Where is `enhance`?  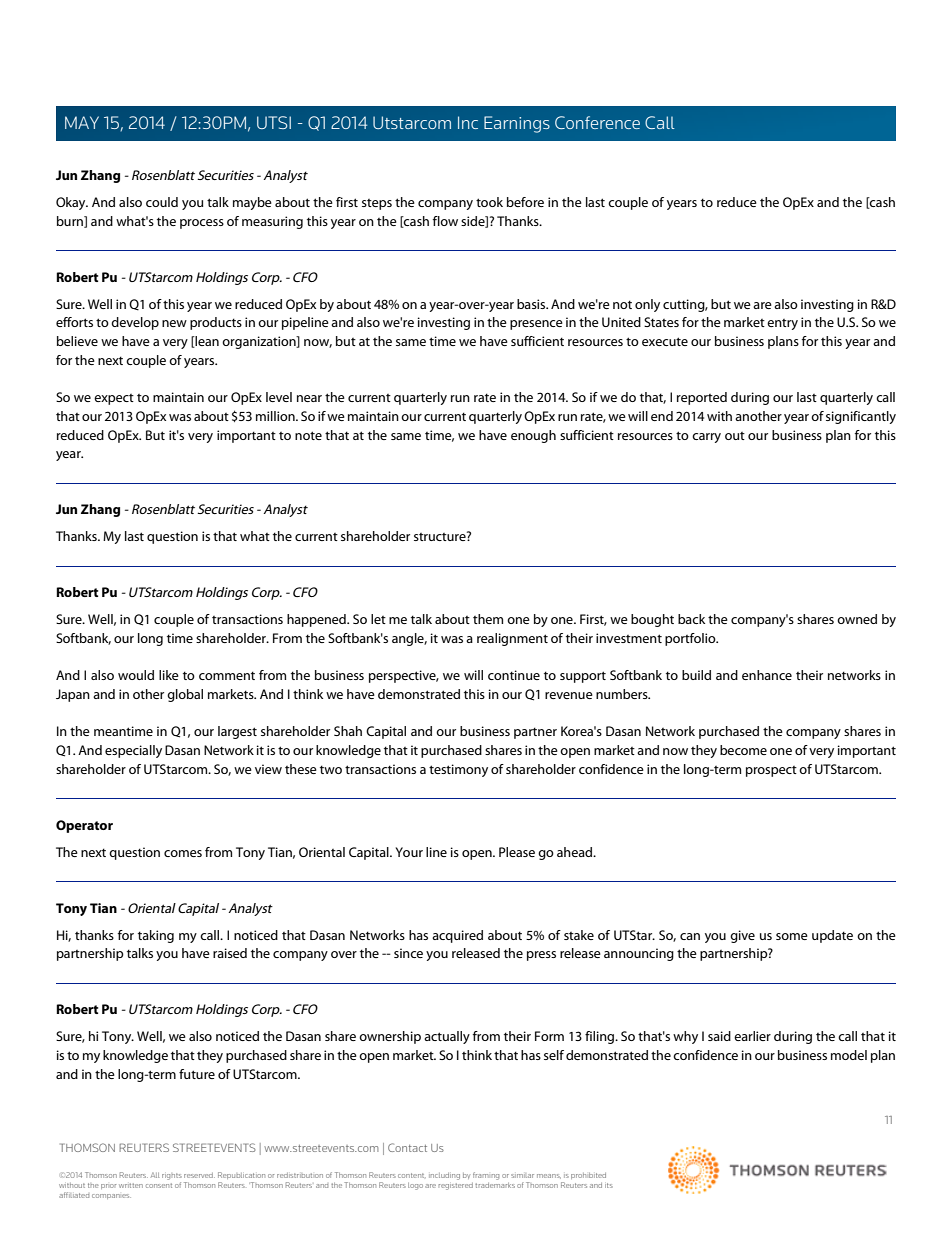
enhance is located at coordinates (767, 675).
